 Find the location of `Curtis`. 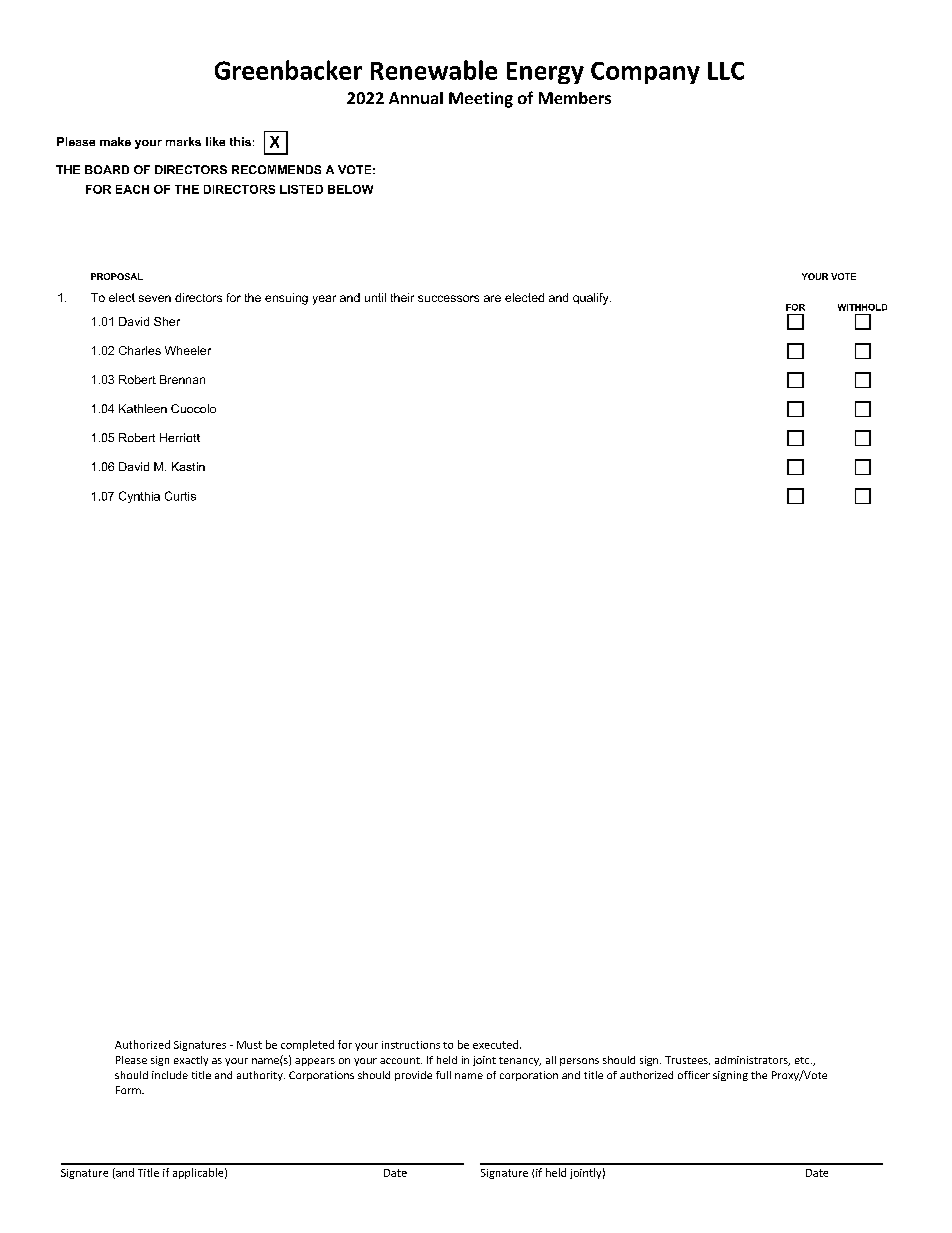

Curtis is located at coordinates (180, 496).
